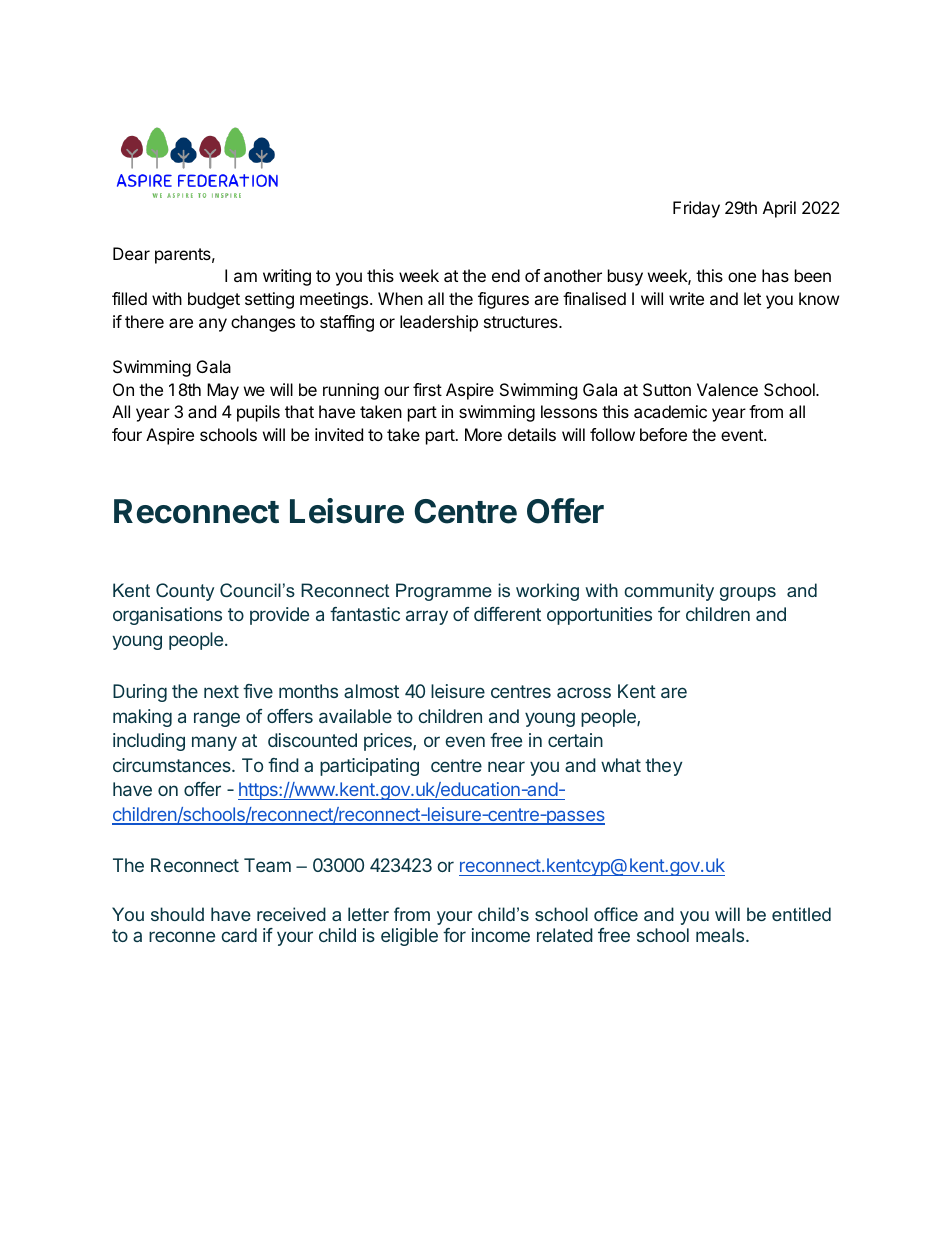 This page has height=1233, width=952. I want to click on meals, so click(720, 935).
